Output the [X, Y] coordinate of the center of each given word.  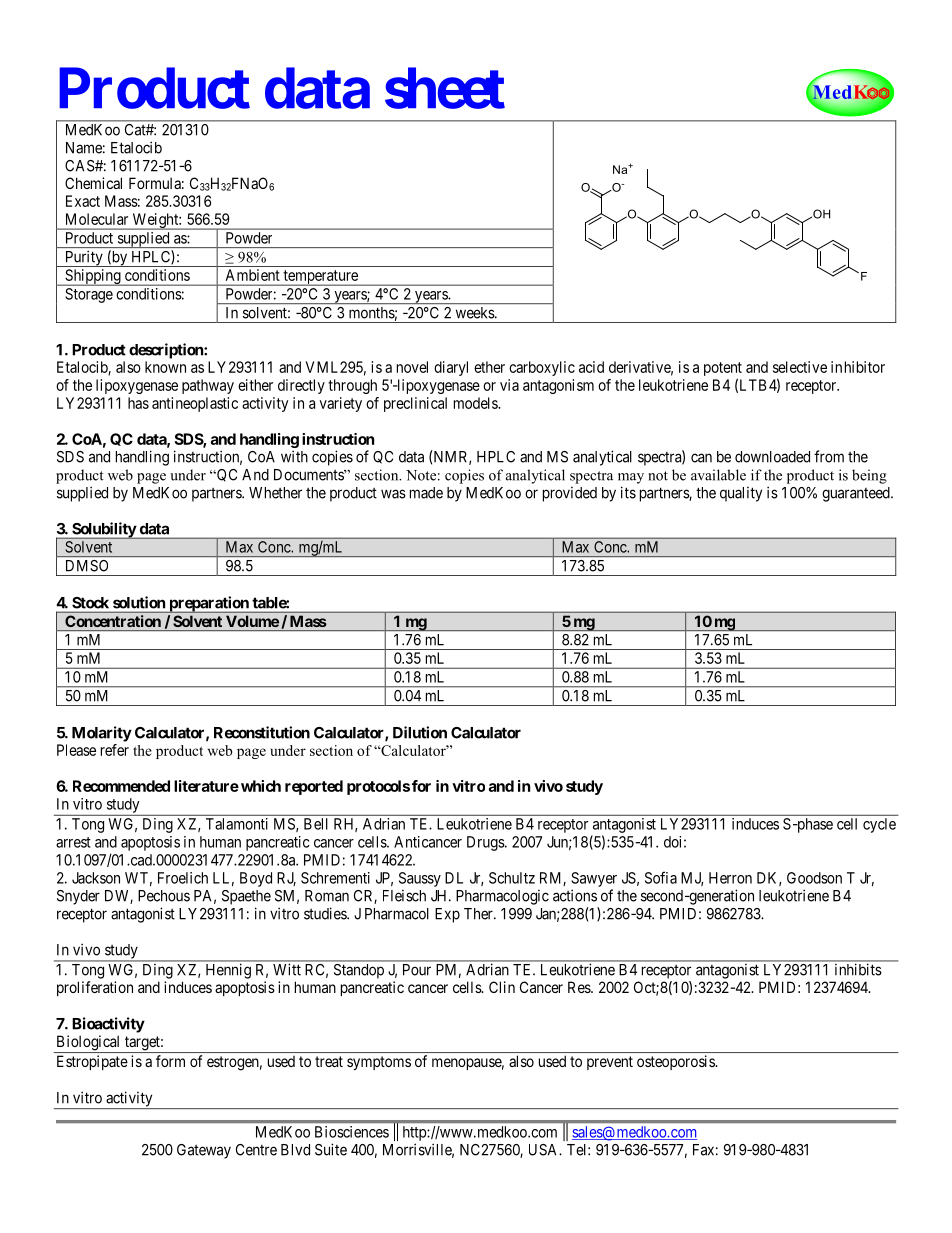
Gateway [204, 1151]
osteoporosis [676, 1062]
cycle [879, 825]
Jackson [96, 878]
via [509, 385]
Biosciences [352, 1132]
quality [741, 494]
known [165, 367]
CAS [80, 166]
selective [800, 367]
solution [139, 602]
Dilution [420, 732]
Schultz [512, 878]
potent [723, 370]
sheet [445, 88]
